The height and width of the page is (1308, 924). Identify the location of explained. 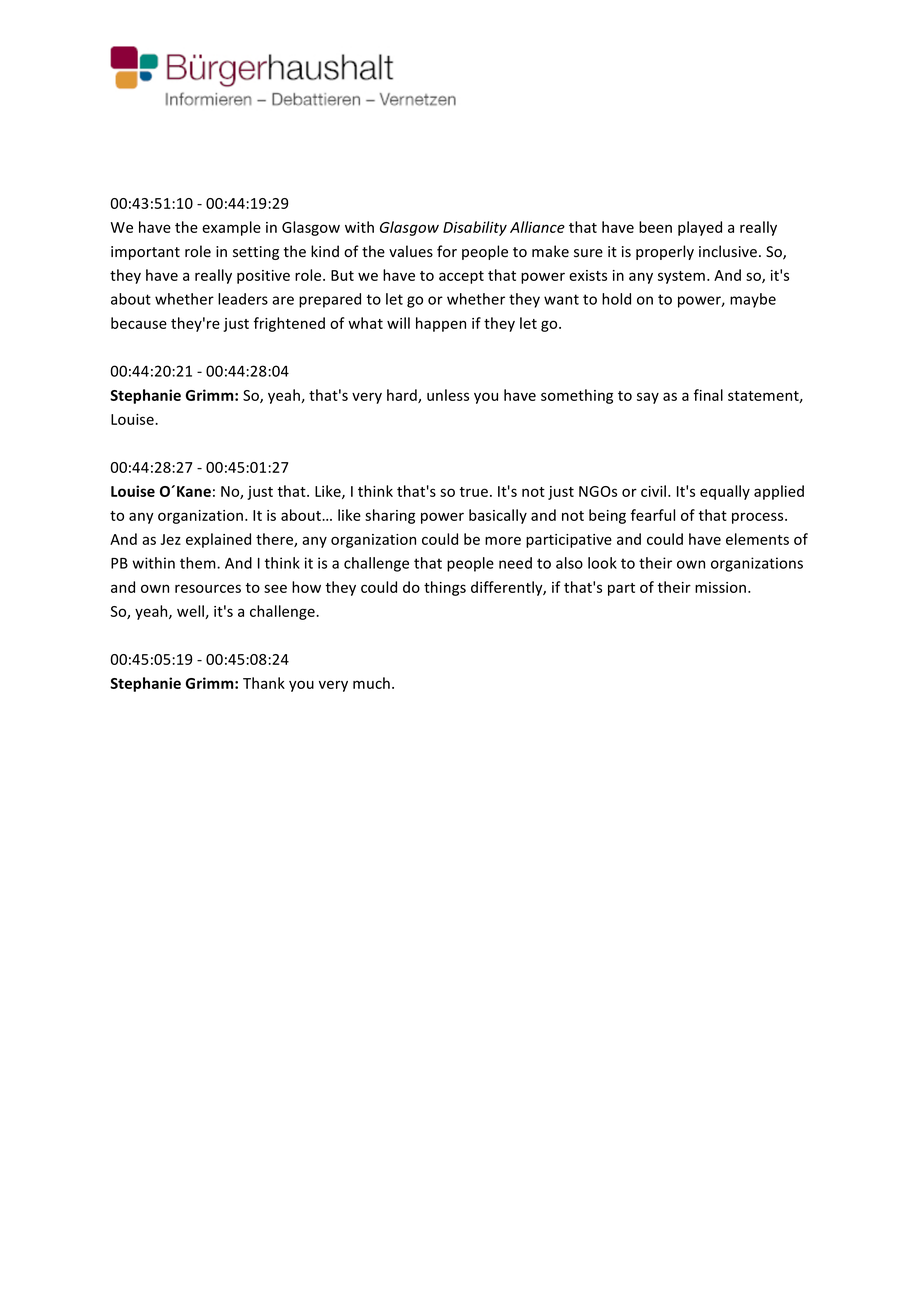
(218, 540).
